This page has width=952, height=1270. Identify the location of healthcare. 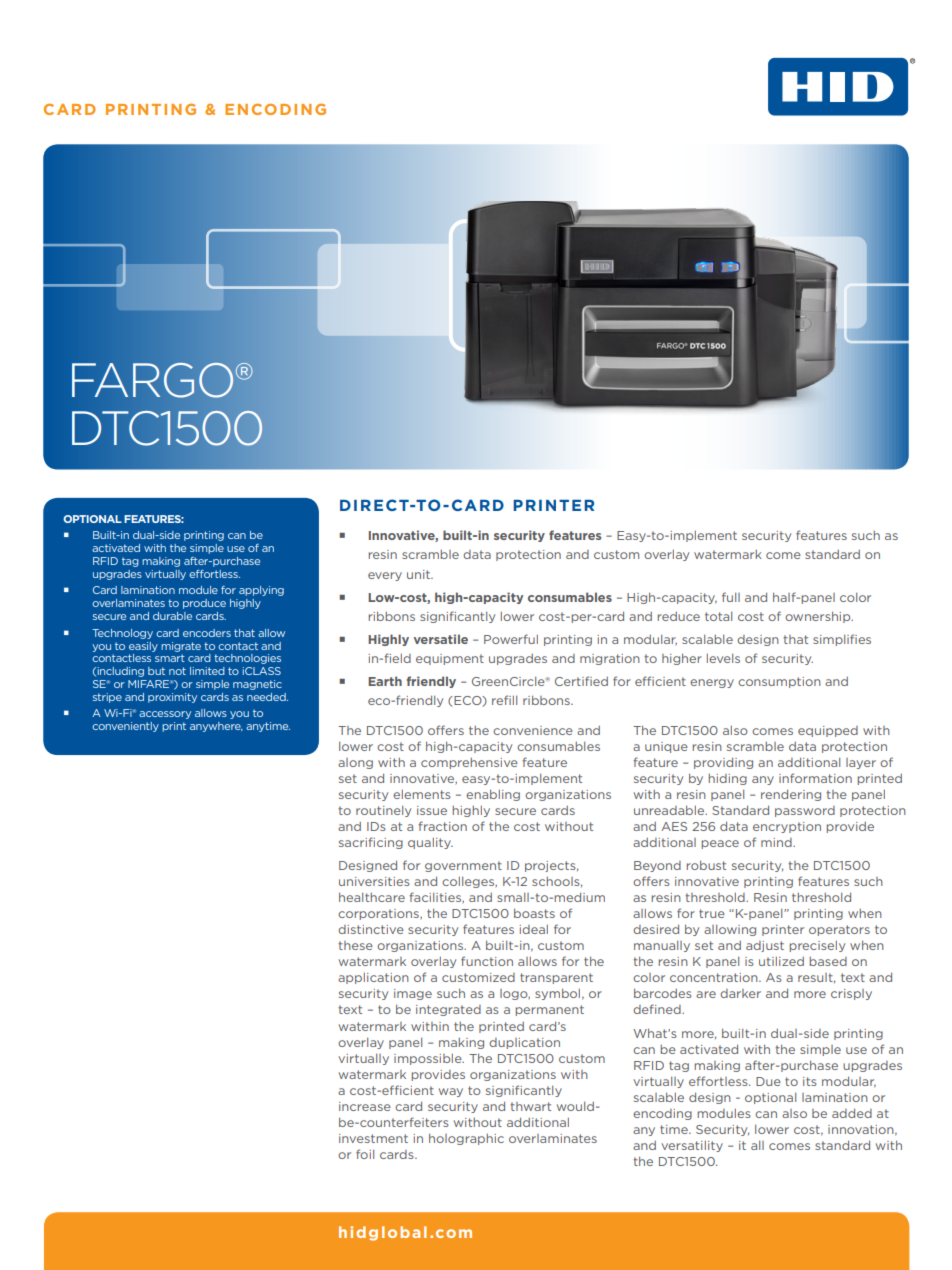
(372, 897).
